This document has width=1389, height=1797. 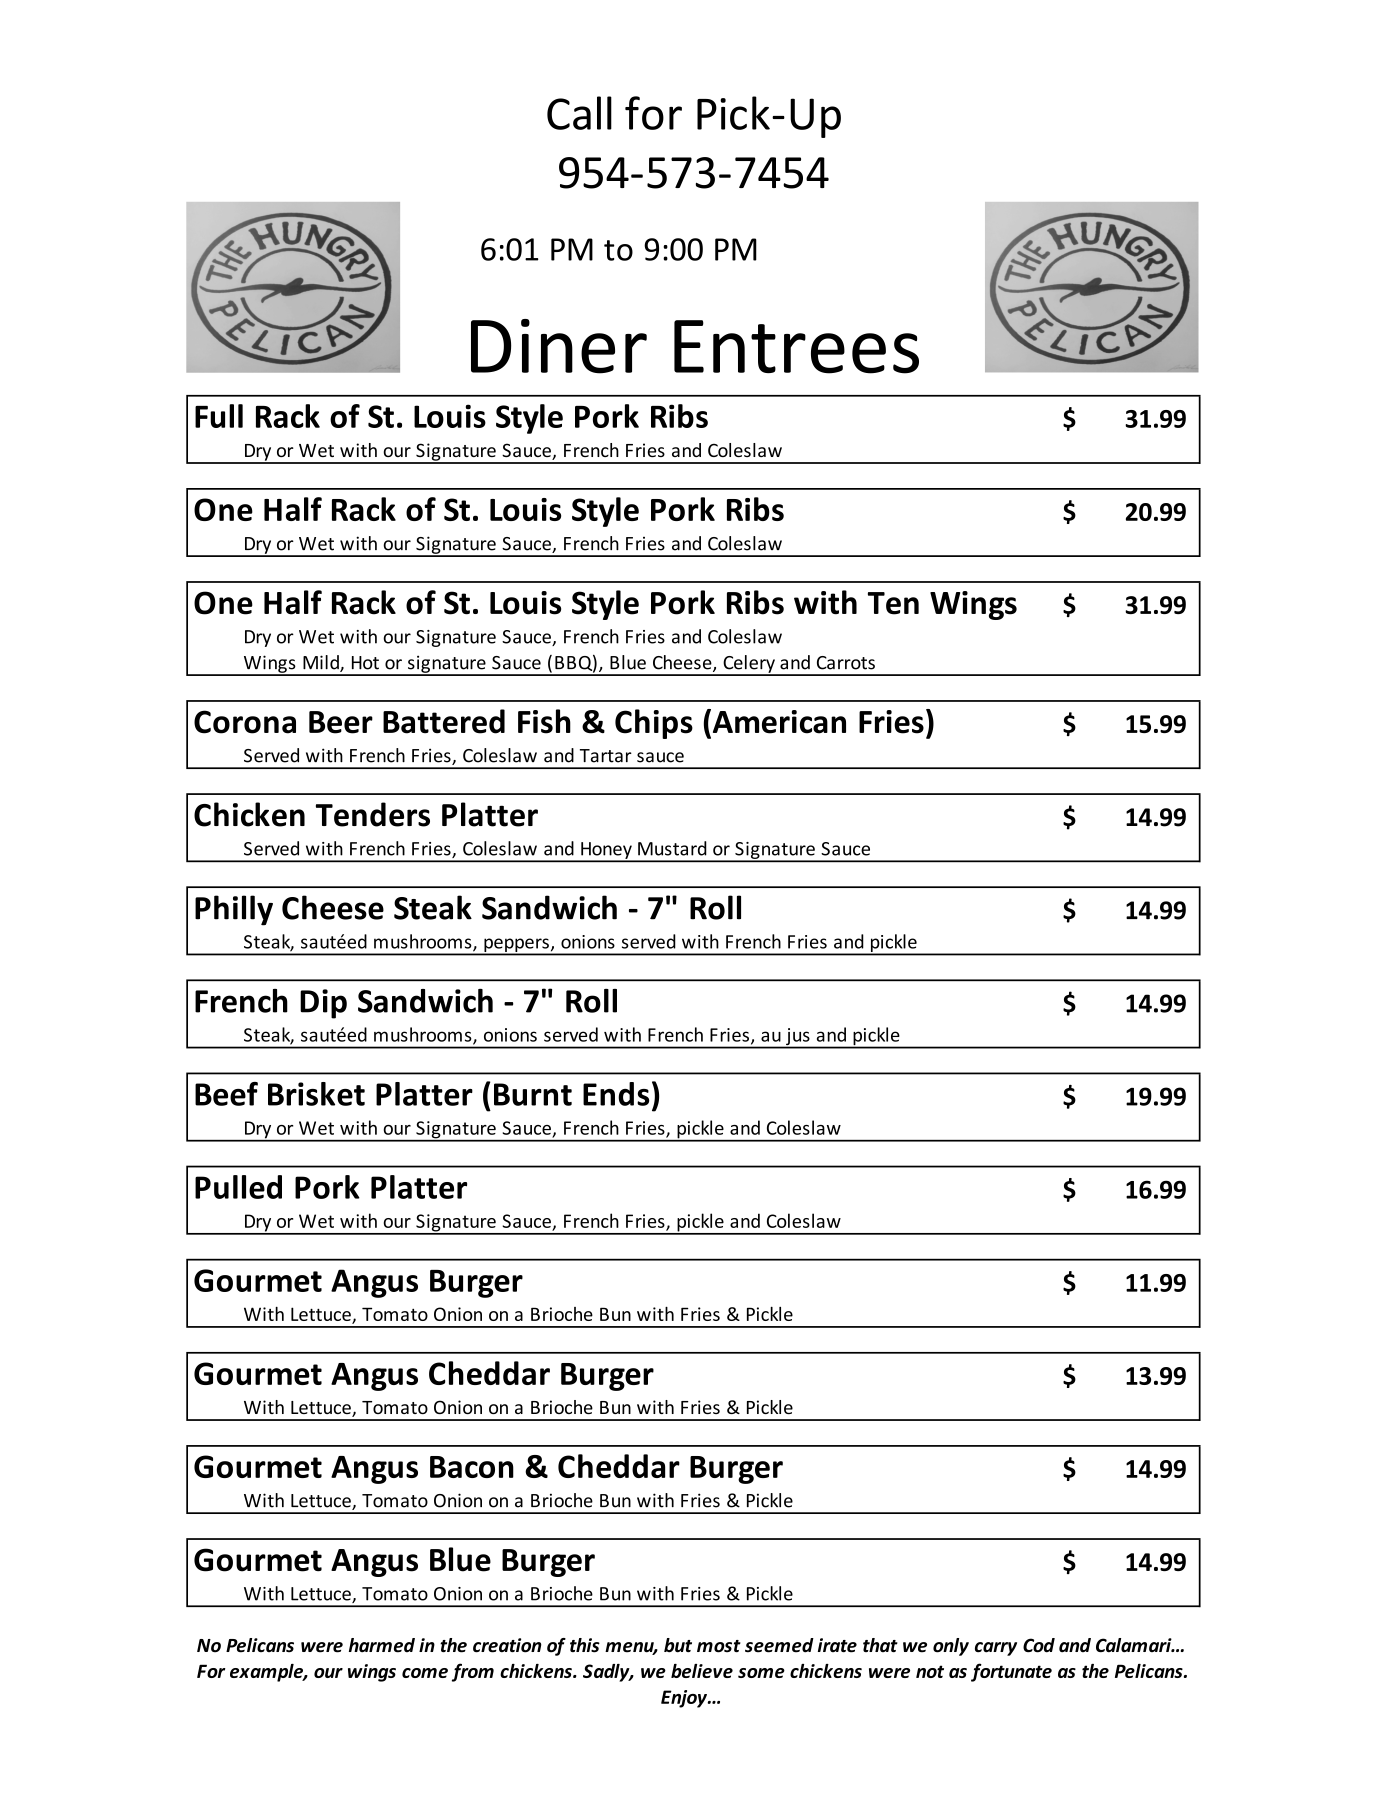 What do you see at coordinates (234, 910) in the document?
I see `Philly` at bounding box center [234, 910].
